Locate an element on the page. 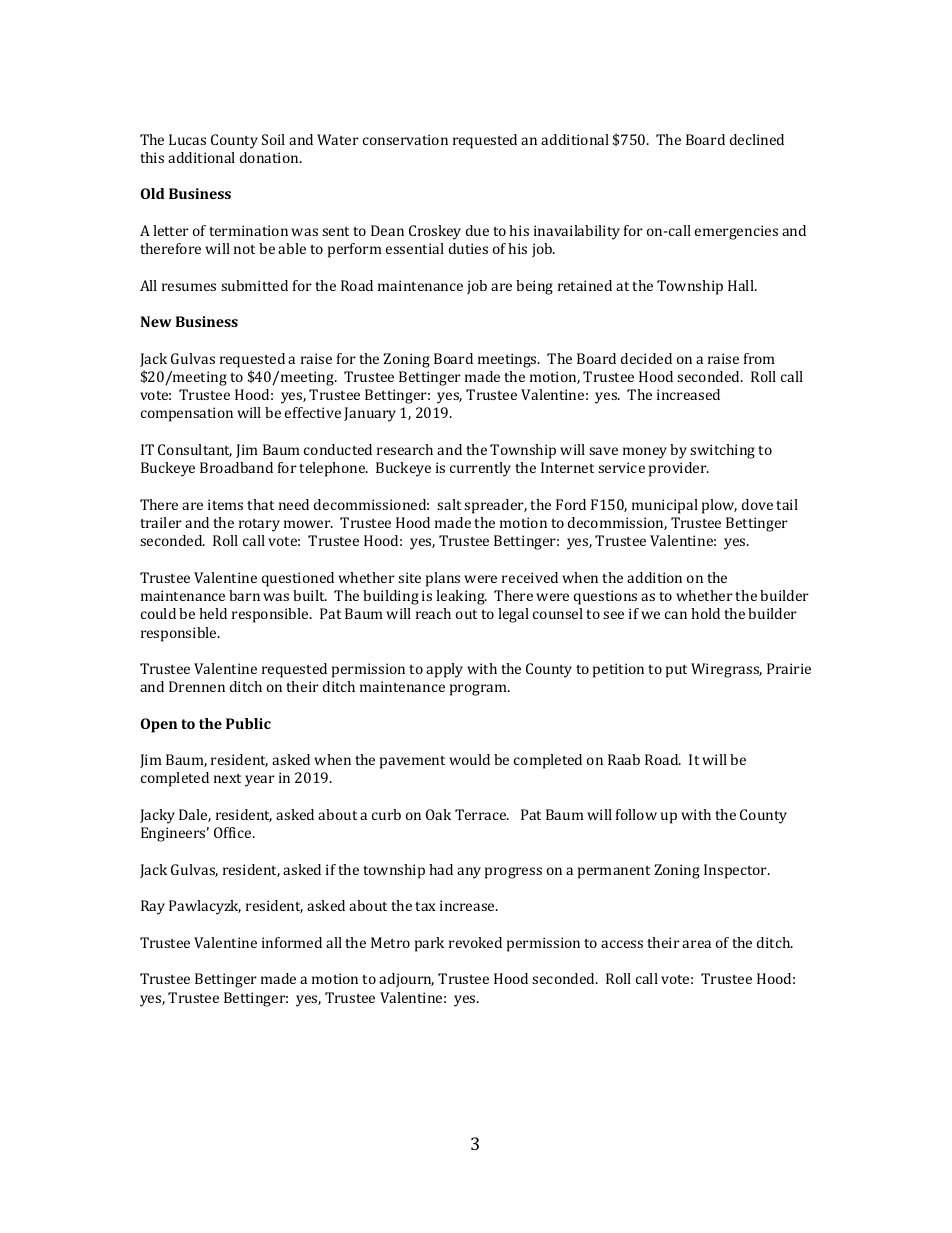 This image has width=952, height=1233. conservation is located at coordinates (405, 139).
